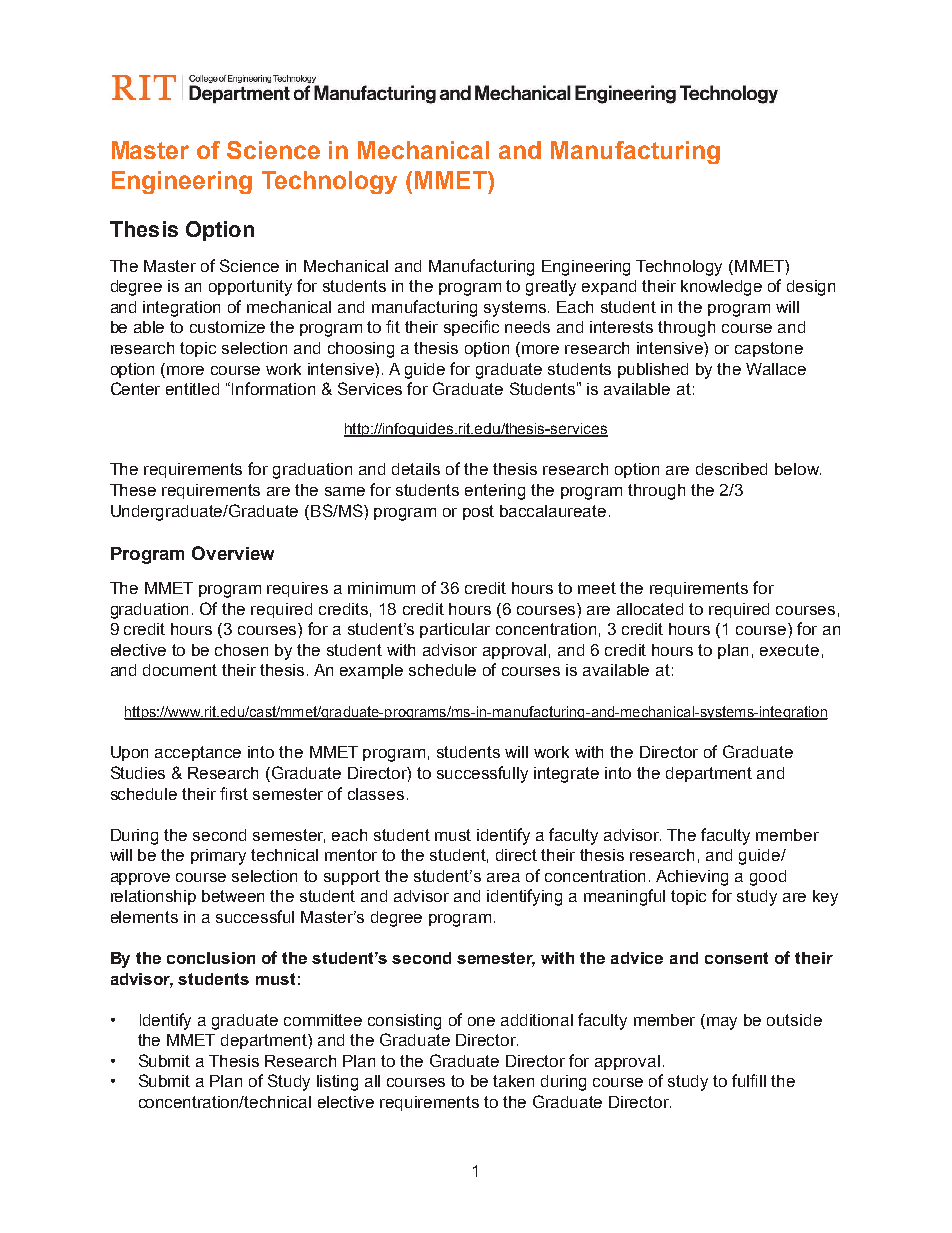 The height and width of the screenshot is (1233, 952). I want to click on execute, so click(789, 650).
